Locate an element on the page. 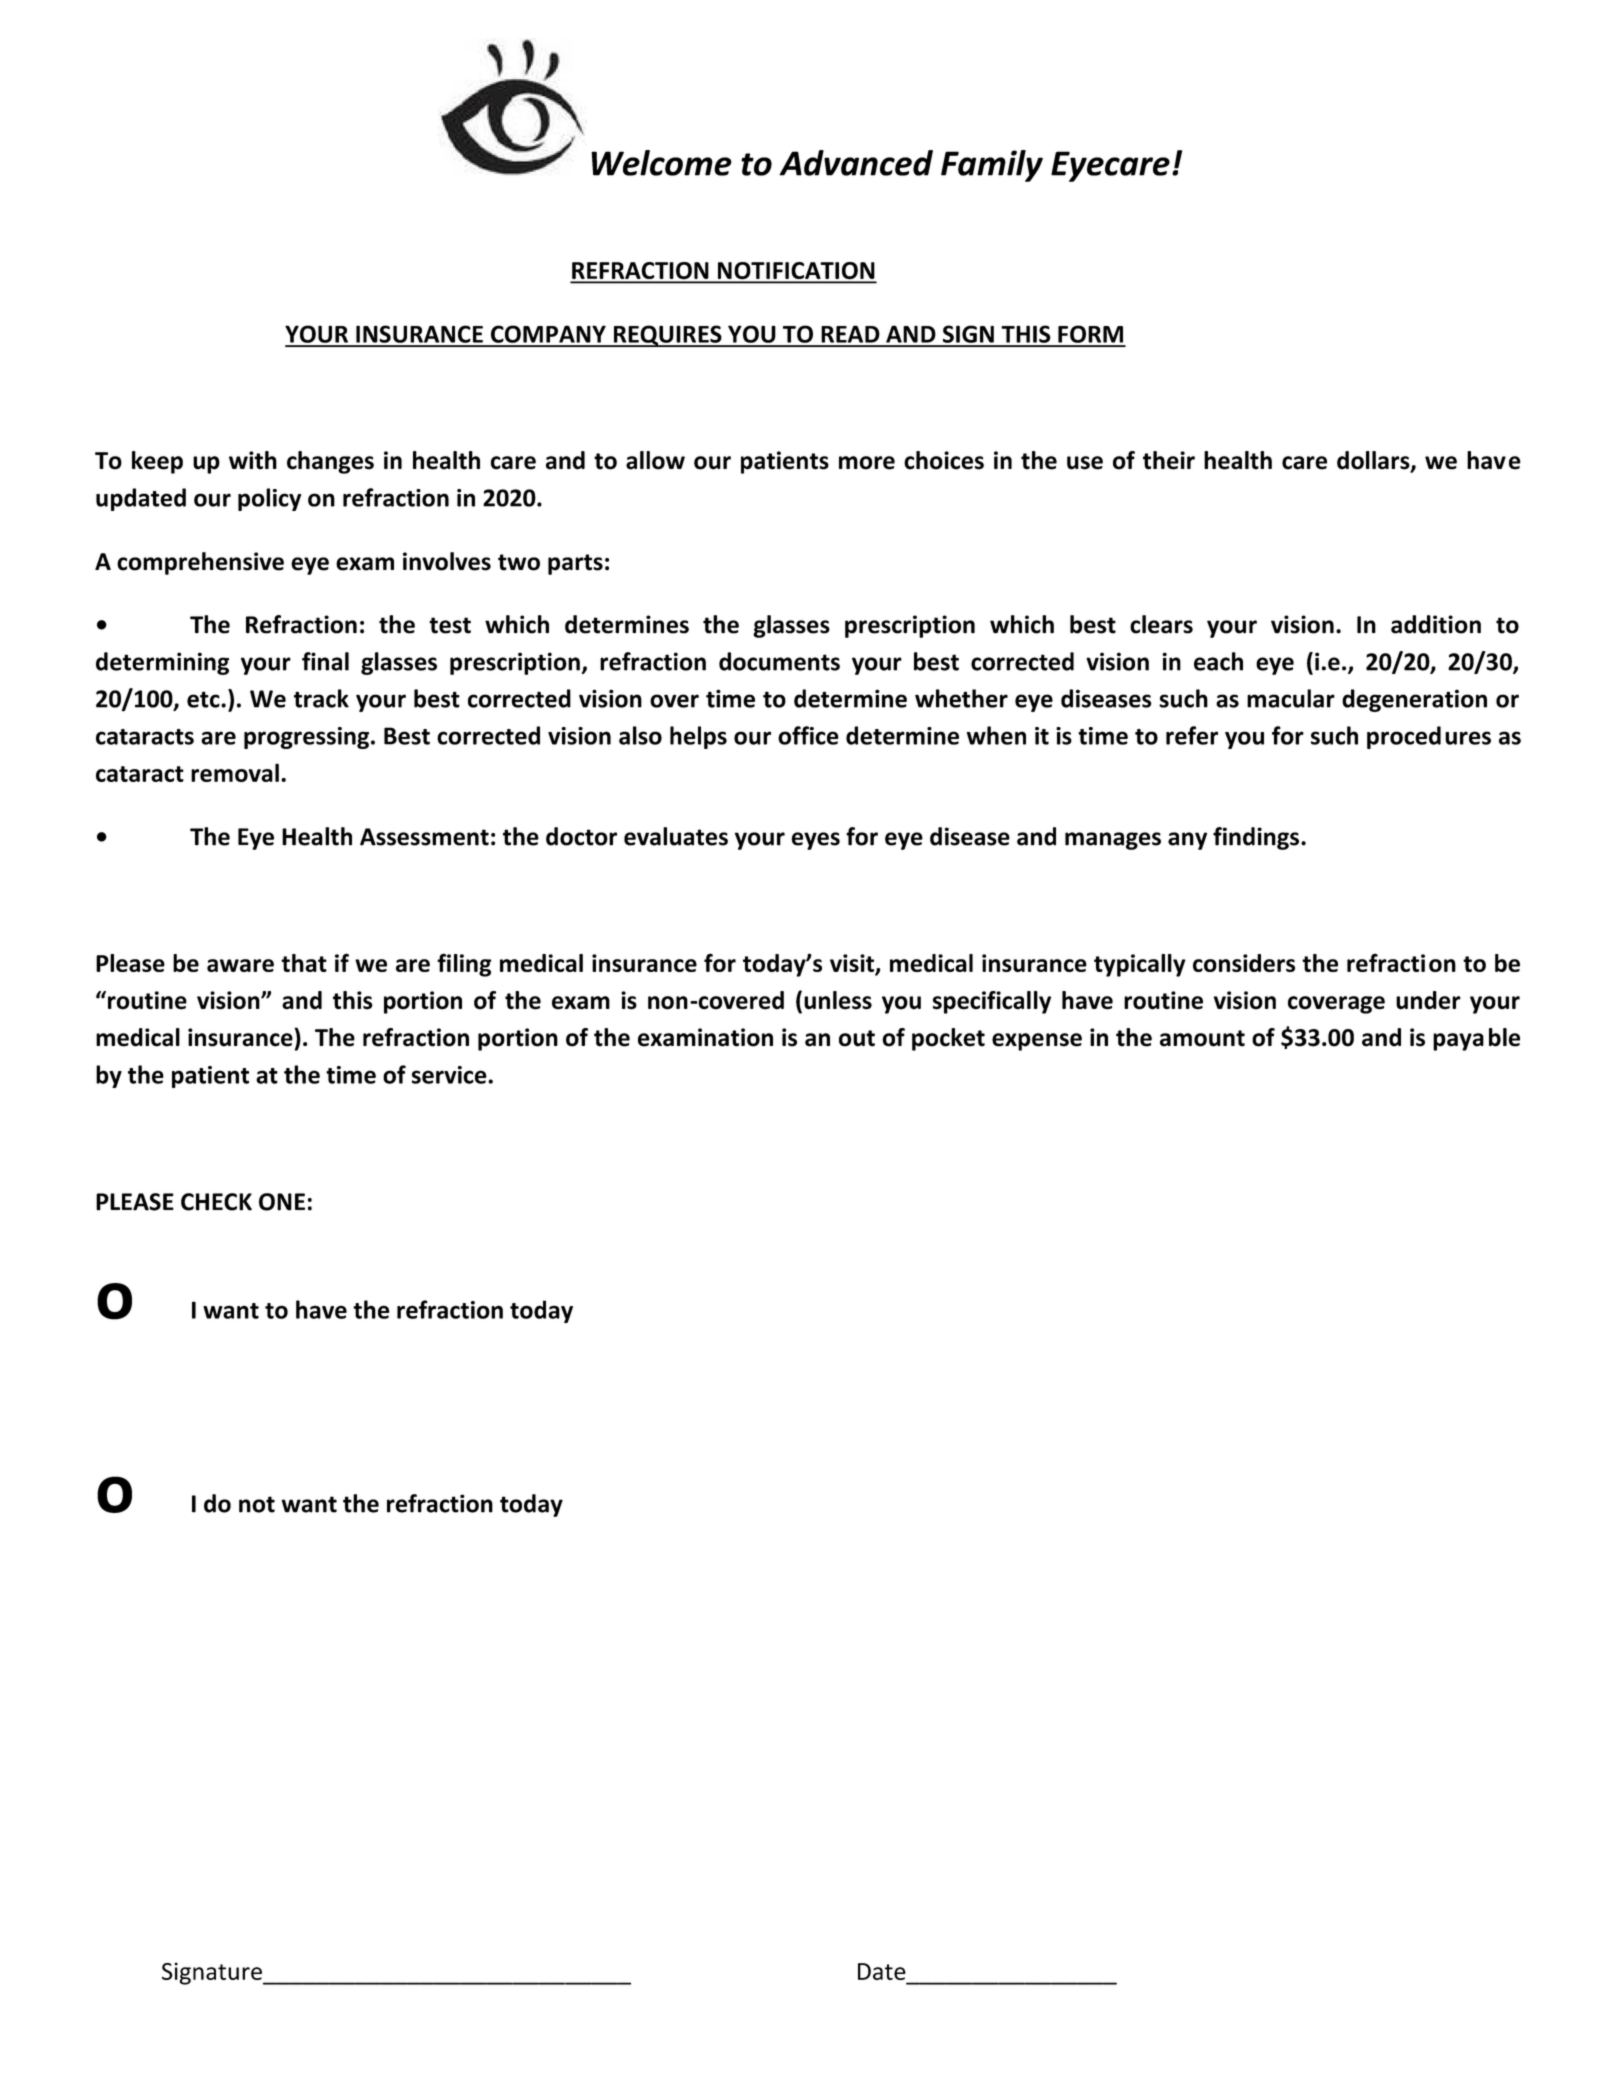 The height and width of the image is (2091, 1616). macular is located at coordinates (1291, 698).
